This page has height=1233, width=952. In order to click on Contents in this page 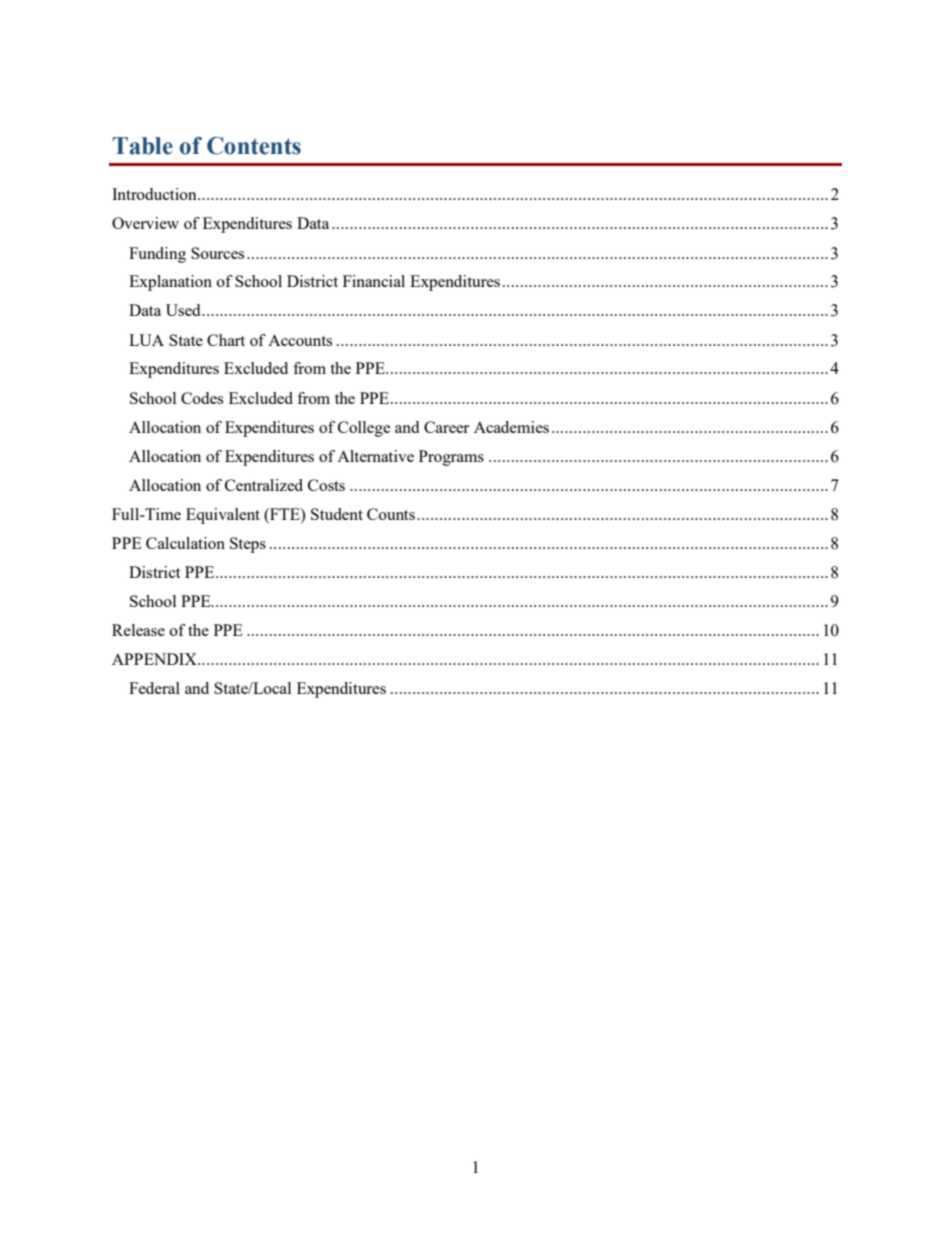, I will do `click(254, 146)`.
